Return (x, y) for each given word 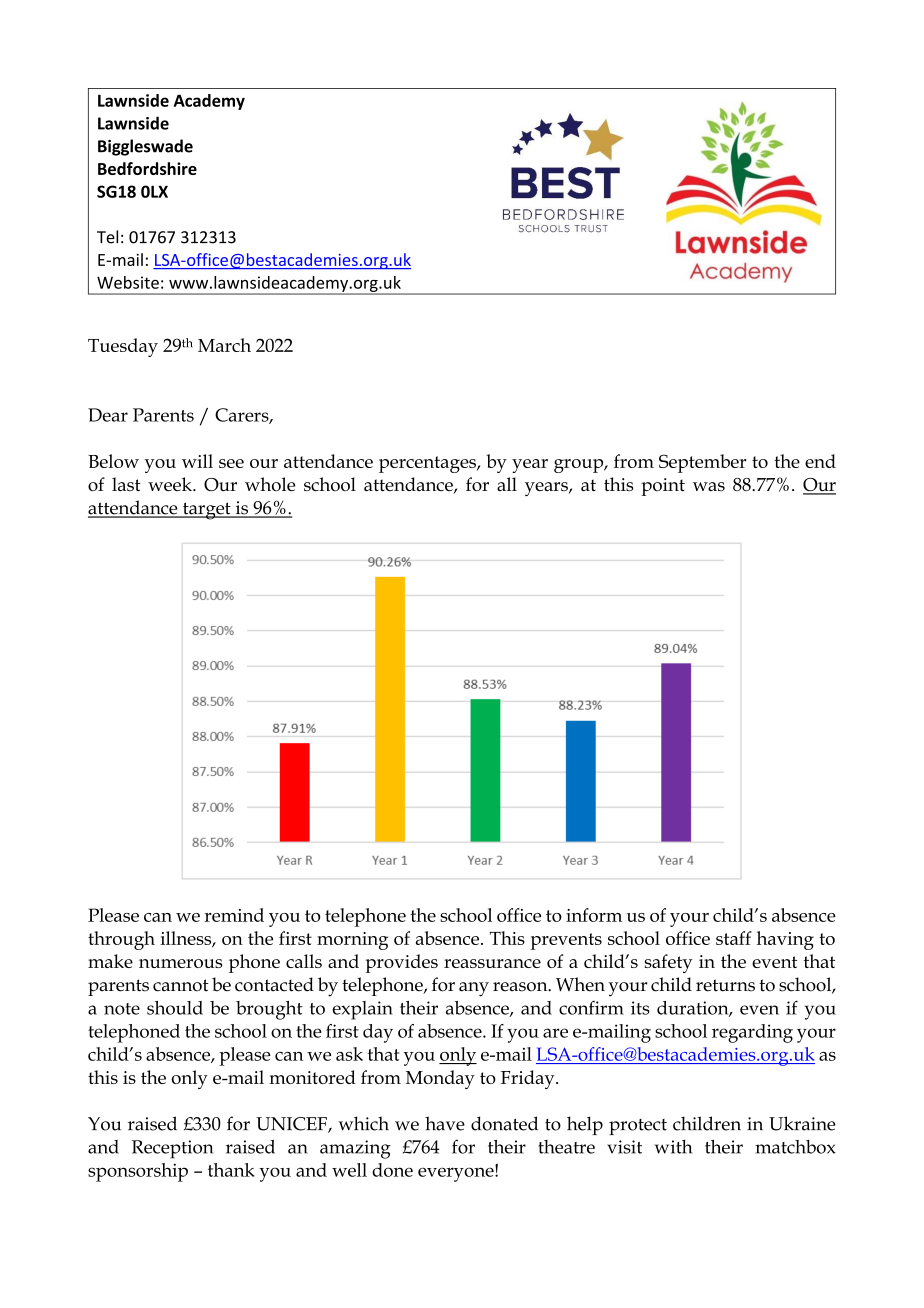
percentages (428, 464)
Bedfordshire (147, 168)
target (206, 511)
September (702, 463)
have (445, 1123)
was (709, 486)
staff (734, 938)
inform (594, 915)
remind (234, 915)
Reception (172, 1149)
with (673, 1147)
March (224, 345)
